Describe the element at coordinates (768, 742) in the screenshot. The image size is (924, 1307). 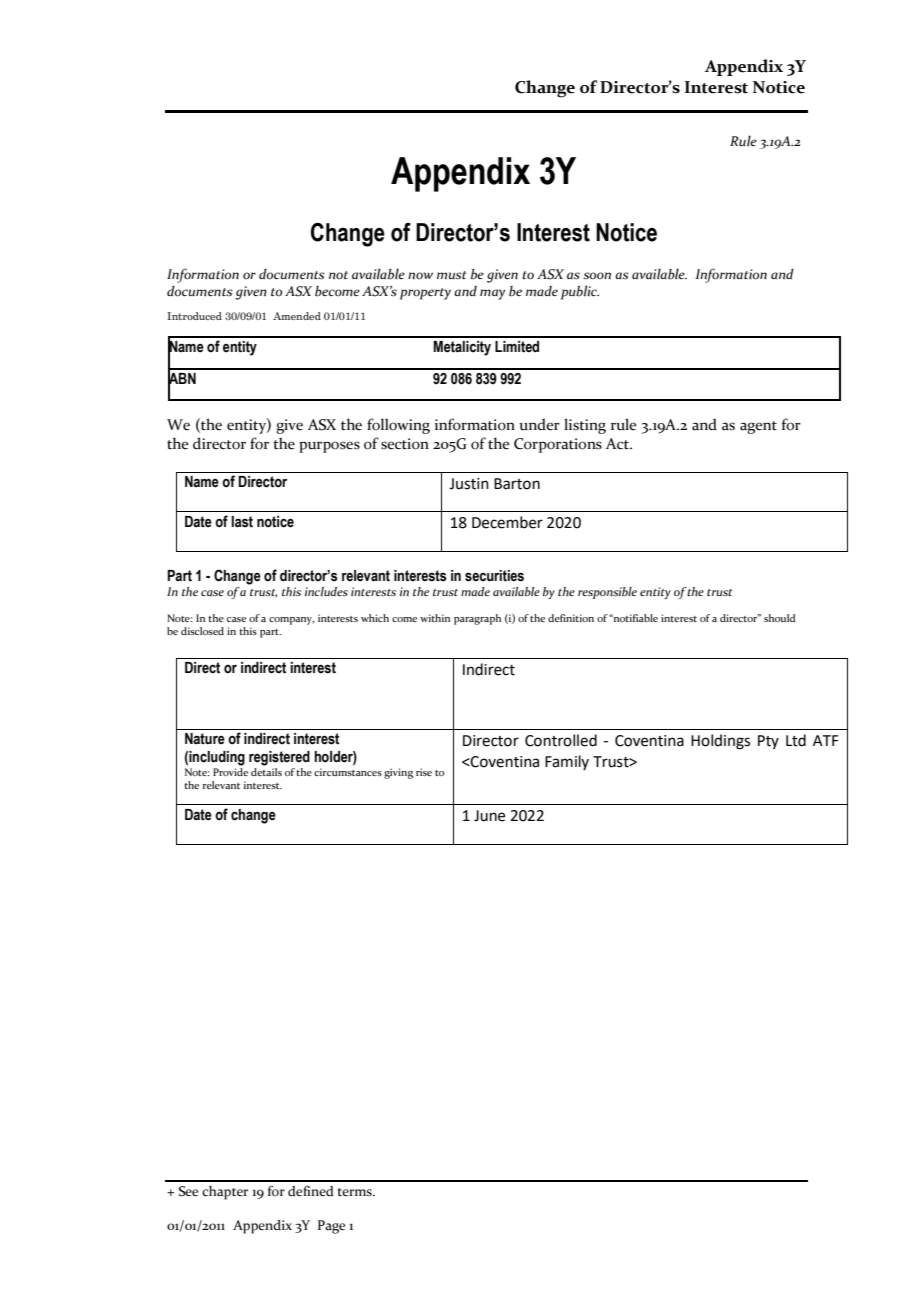
I see `Pty` at that location.
